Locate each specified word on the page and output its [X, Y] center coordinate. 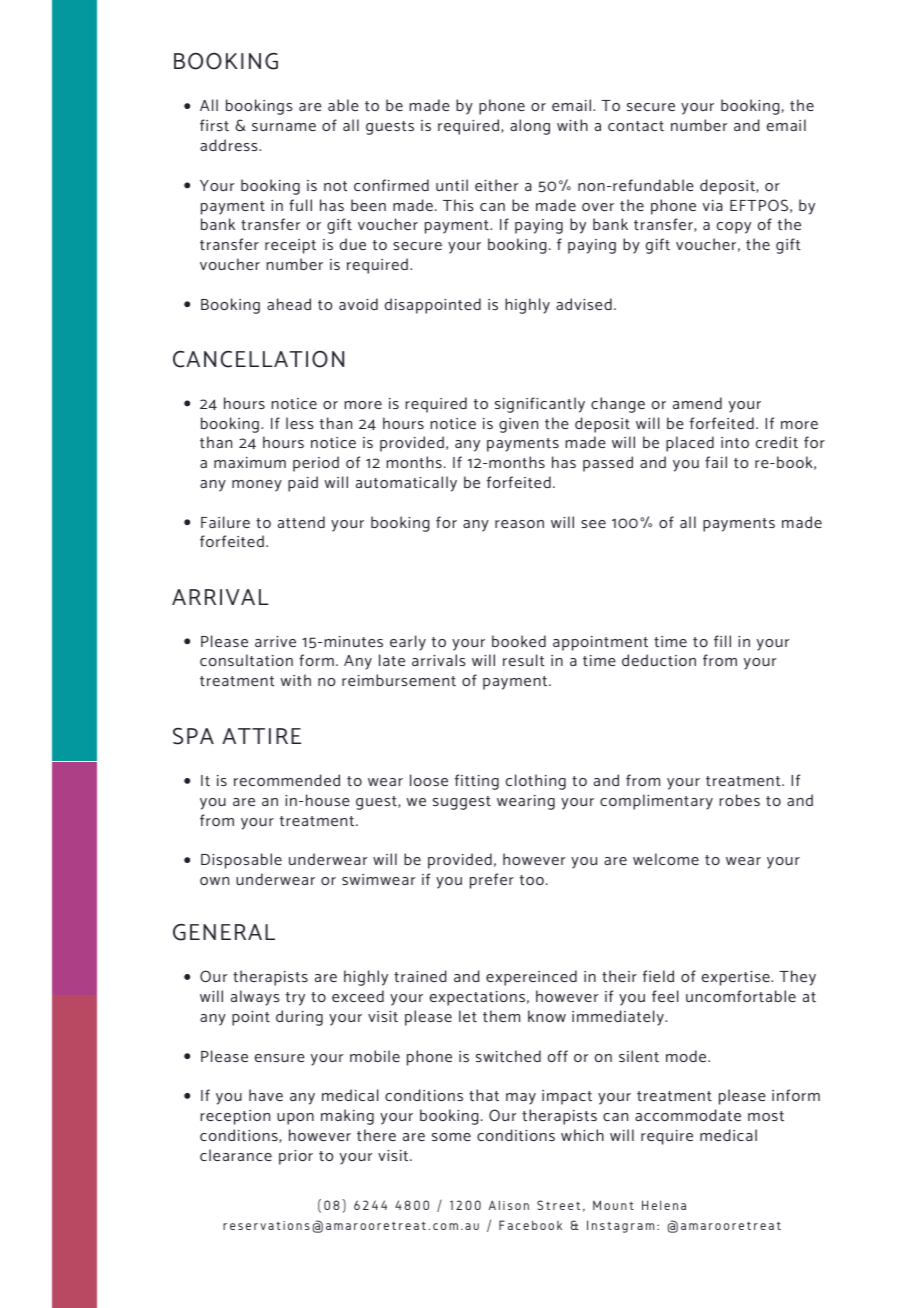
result [523, 660]
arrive [275, 641]
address [230, 145]
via [713, 205]
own [214, 881]
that [484, 1095]
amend [697, 403]
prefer [492, 881]
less [300, 423]
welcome [666, 859]
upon [295, 1119]
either [496, 185]
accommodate [688, 1115]
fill [722, 641]
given [518, 425]
